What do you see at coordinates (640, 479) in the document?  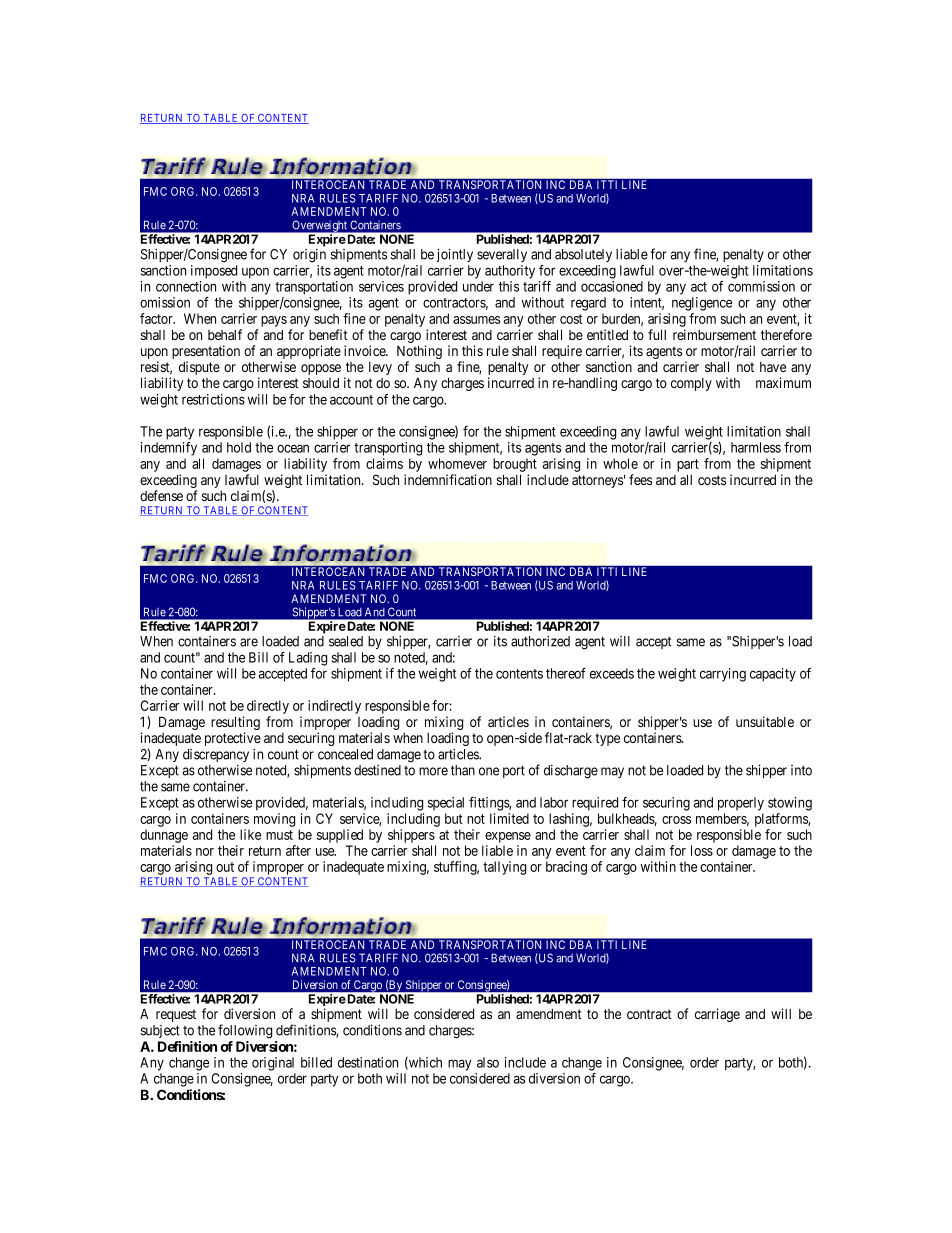 I see `fees` at bounding box center [640, 479].
